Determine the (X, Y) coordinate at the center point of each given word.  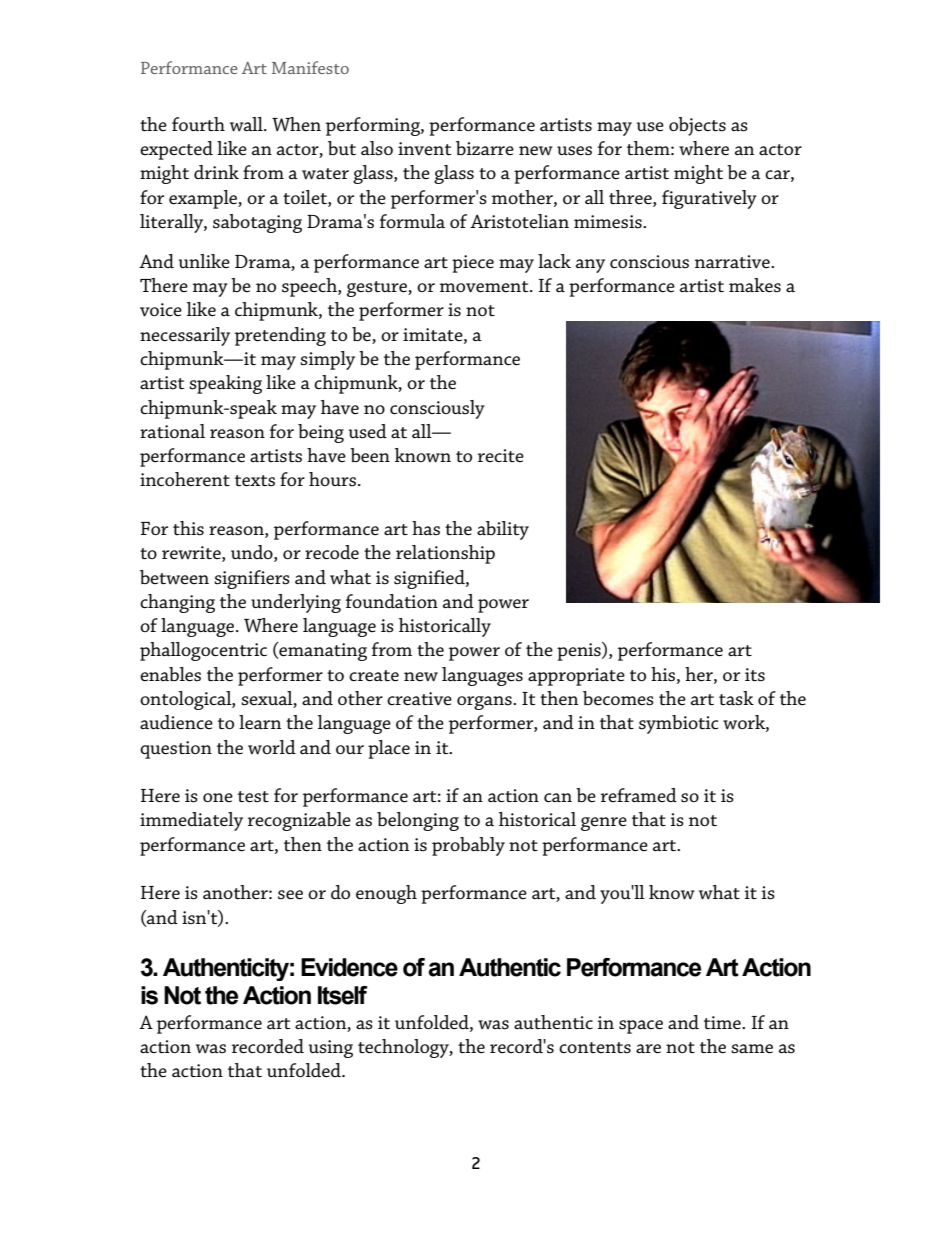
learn (260, 722)
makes (755, 285)
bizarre (485, 148)
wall (247, 124)
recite (501, 455)
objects (697, 126)
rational (172, 431)
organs (485, 703)
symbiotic (679, 724)
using (331, 1049)
